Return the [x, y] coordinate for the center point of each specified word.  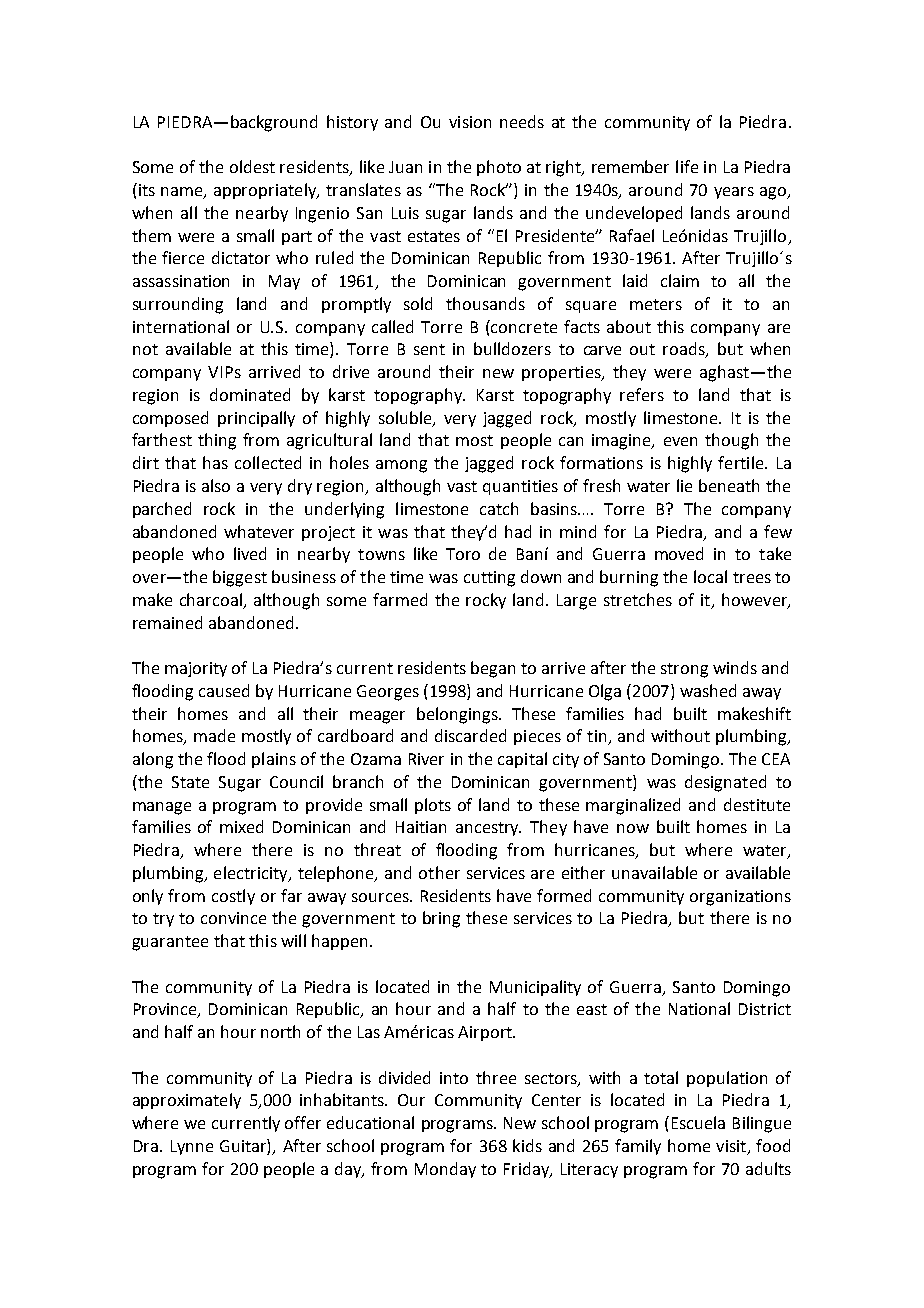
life [687, 166]
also [216, 485]
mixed [241, 826]
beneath [729, 485]
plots [433, 806]
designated [725, 783]
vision [470, 122]
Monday [445, 1170]
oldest [252, 166]
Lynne [192, 1147]
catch [499, 508]
